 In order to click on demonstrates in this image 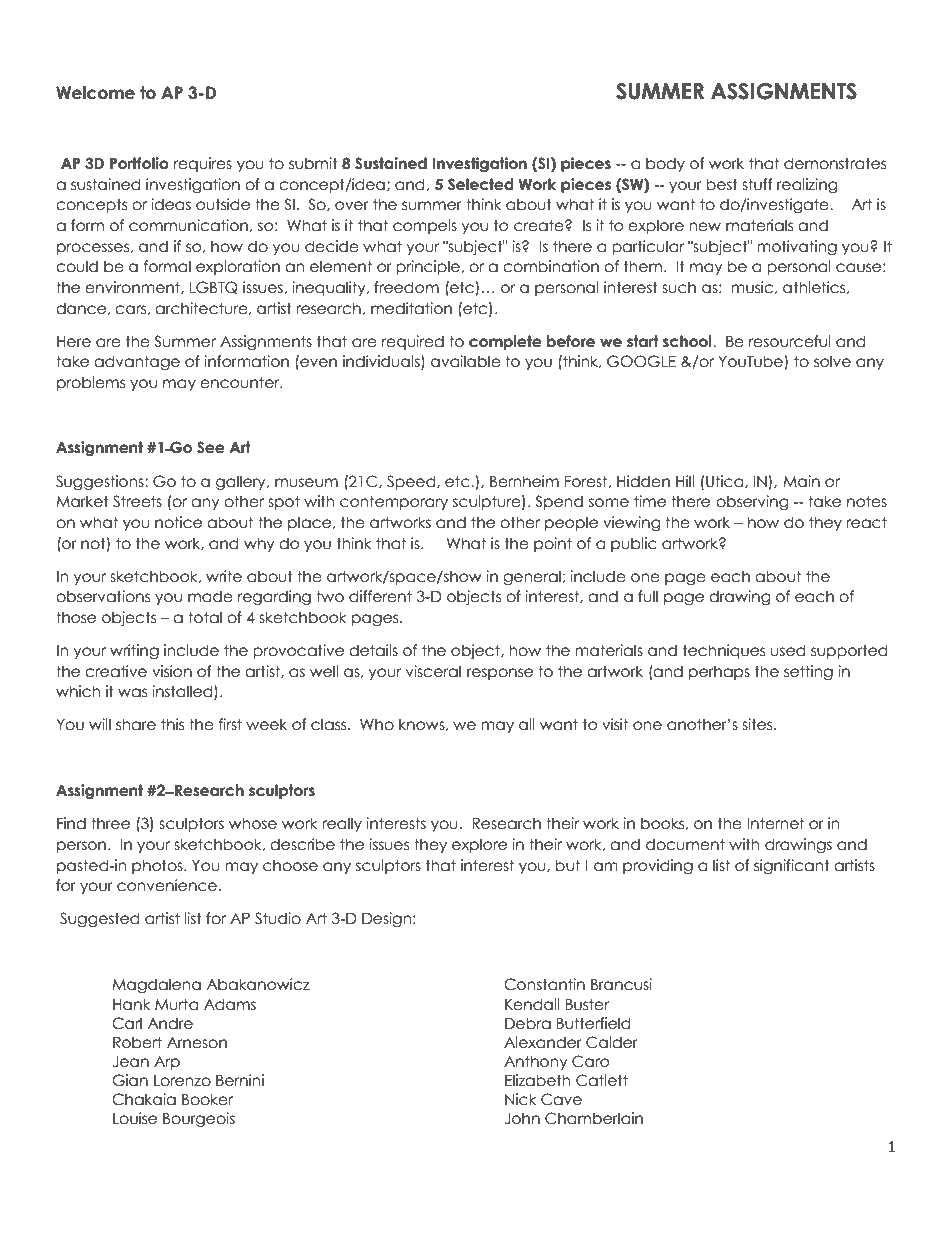, I will do `click(835, 163)`.
